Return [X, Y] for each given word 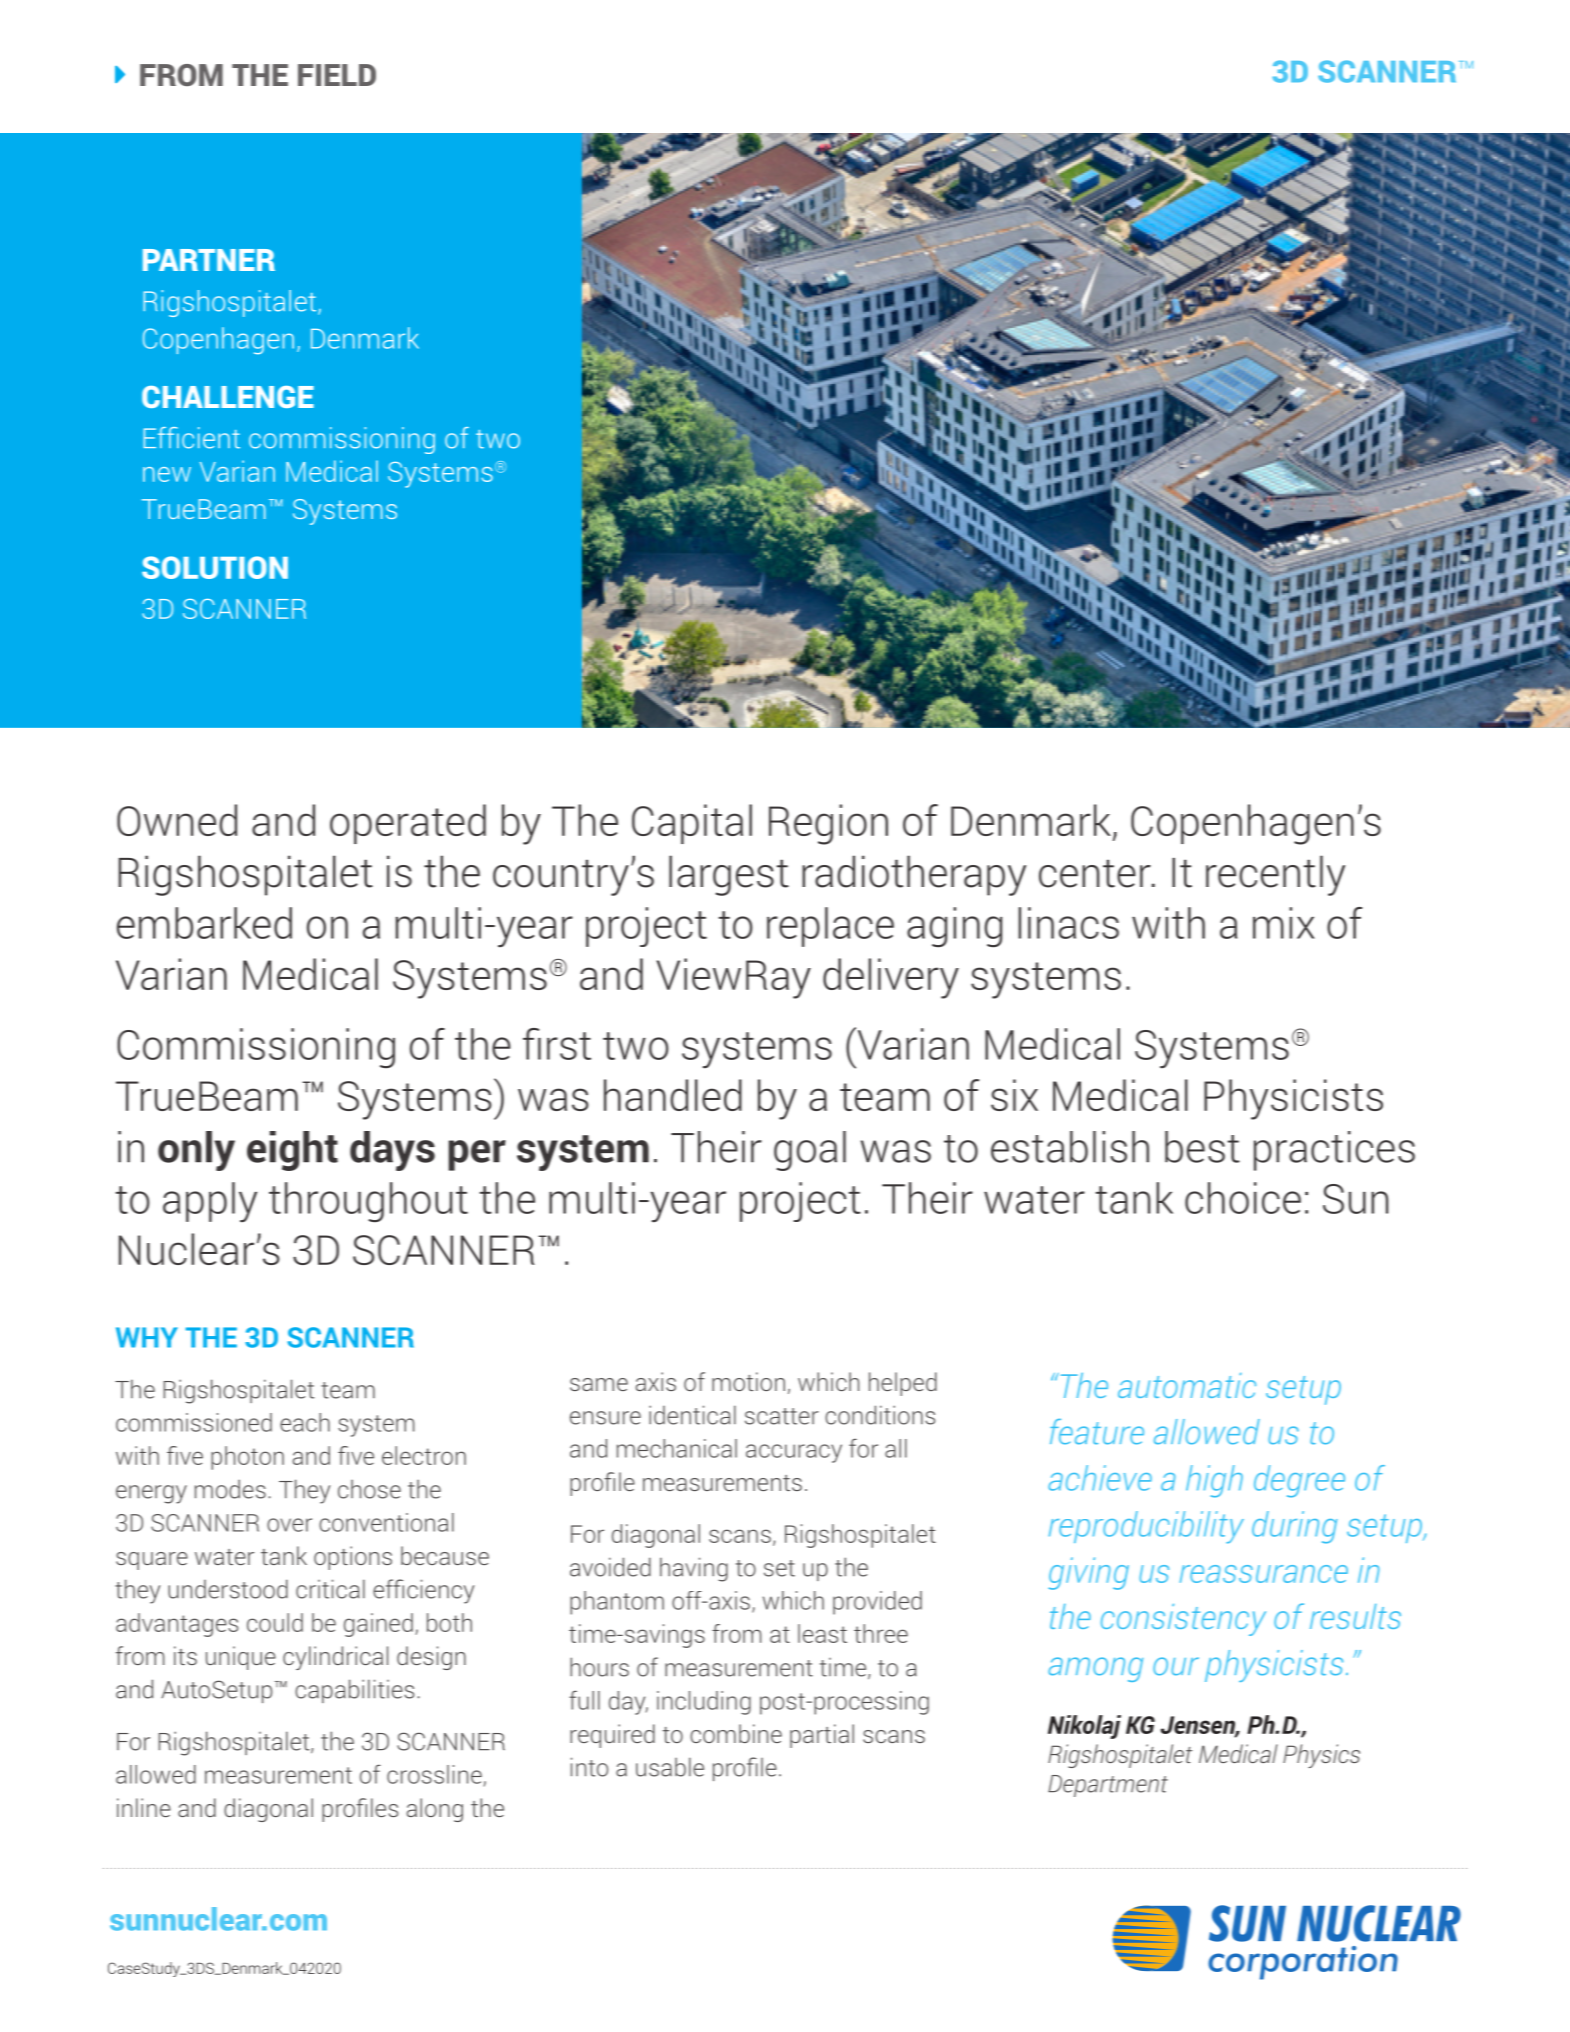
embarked [204, 923]
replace [830, 927]
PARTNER [209, 260]
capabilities [354, 1691]
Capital [692, 824]
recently [1275, 875]
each [305, 1422]
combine [736, 1733]
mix [1284, 923]
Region [828, 824]
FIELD [337, 75]
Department [1108, 1786]
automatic [1187, 1385]
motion [748, 1381]
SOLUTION [215, 567]
